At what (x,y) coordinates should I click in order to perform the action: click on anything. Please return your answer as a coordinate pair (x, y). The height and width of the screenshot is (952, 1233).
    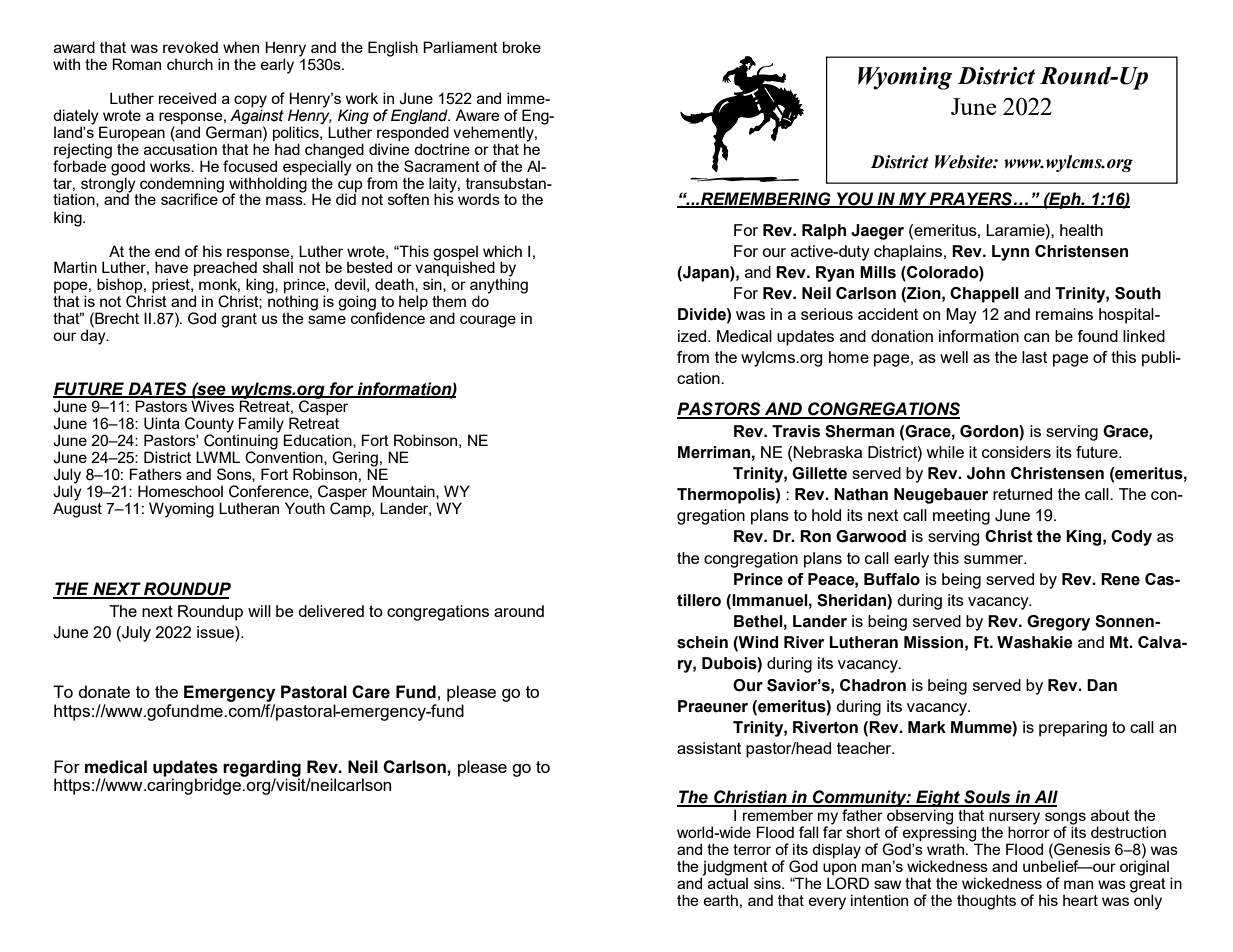
    Looking at the image, I should click on (499, 286).
